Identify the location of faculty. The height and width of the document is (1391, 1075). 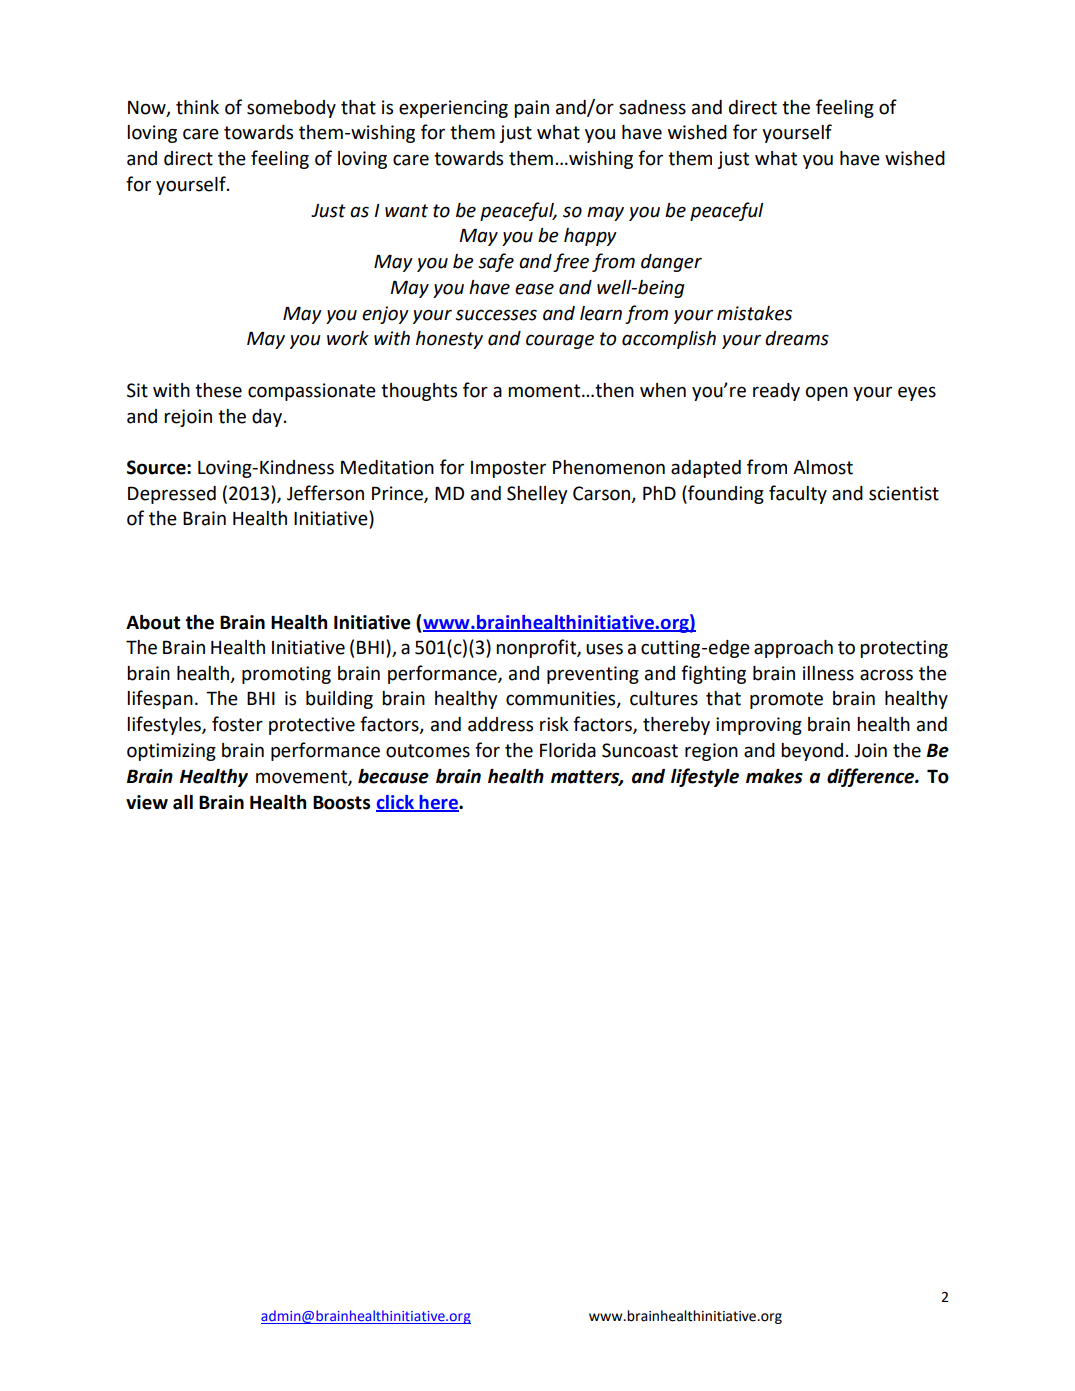
(798, 494).
